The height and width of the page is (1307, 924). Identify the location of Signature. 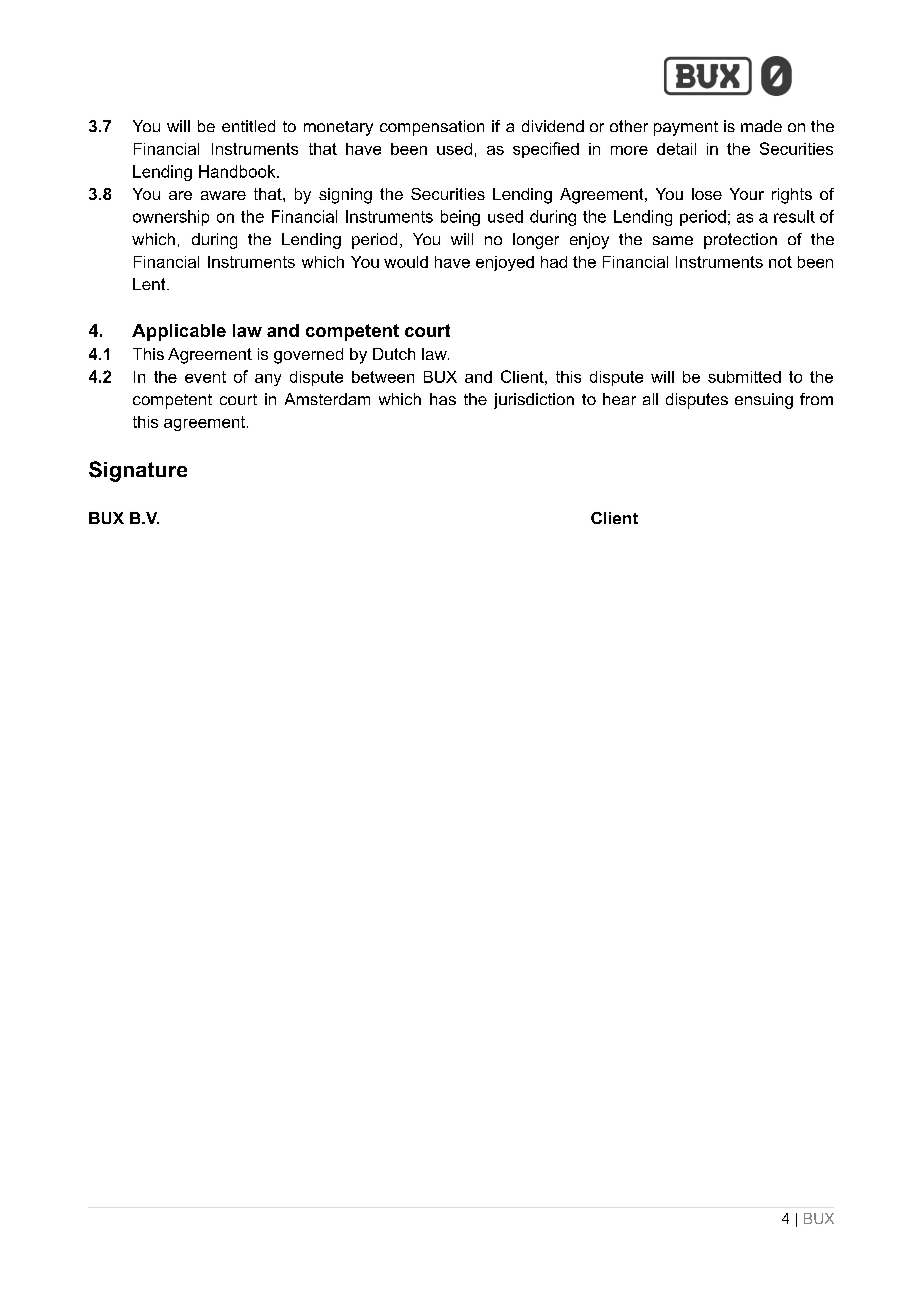
(138, 471).
